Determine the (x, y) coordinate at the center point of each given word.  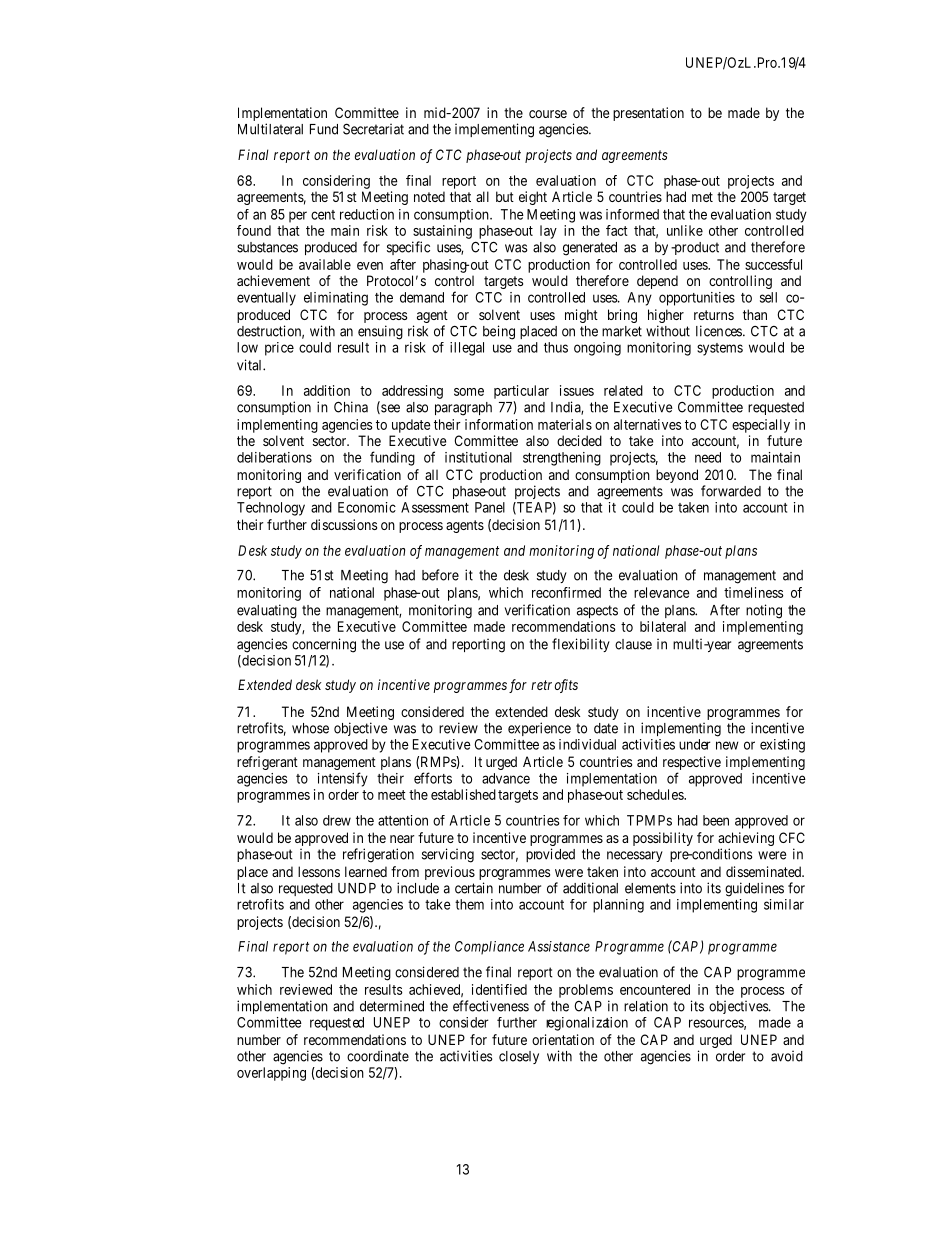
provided (550, 855)
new (727, 745)
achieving (746, 840)
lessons (319, 871)
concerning (324, 645)
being (499, 332)
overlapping (271, 1074)
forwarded (731, 491)
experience (539, 729)
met (702, 197)
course (548, 114)
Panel (490, 507)
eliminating (336, 299)
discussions (344, 524)
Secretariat (373, 129)
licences (719, 331)
